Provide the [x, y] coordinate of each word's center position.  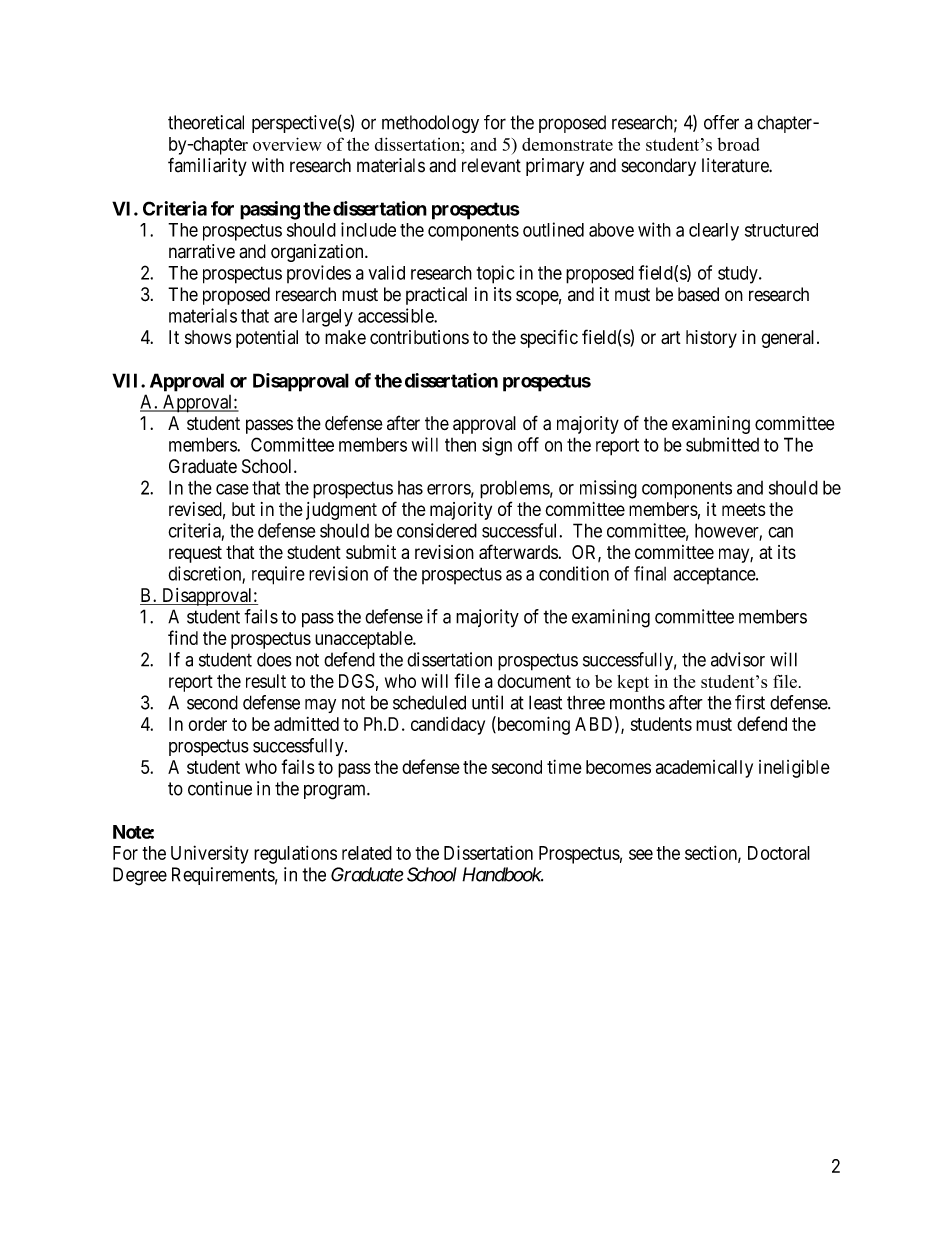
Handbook [502, 874]
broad [738, 144]
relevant [491, 165]
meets [743, 509]
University [210, 854]
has [410, 488]
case [232, 489]
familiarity [207, 166]
